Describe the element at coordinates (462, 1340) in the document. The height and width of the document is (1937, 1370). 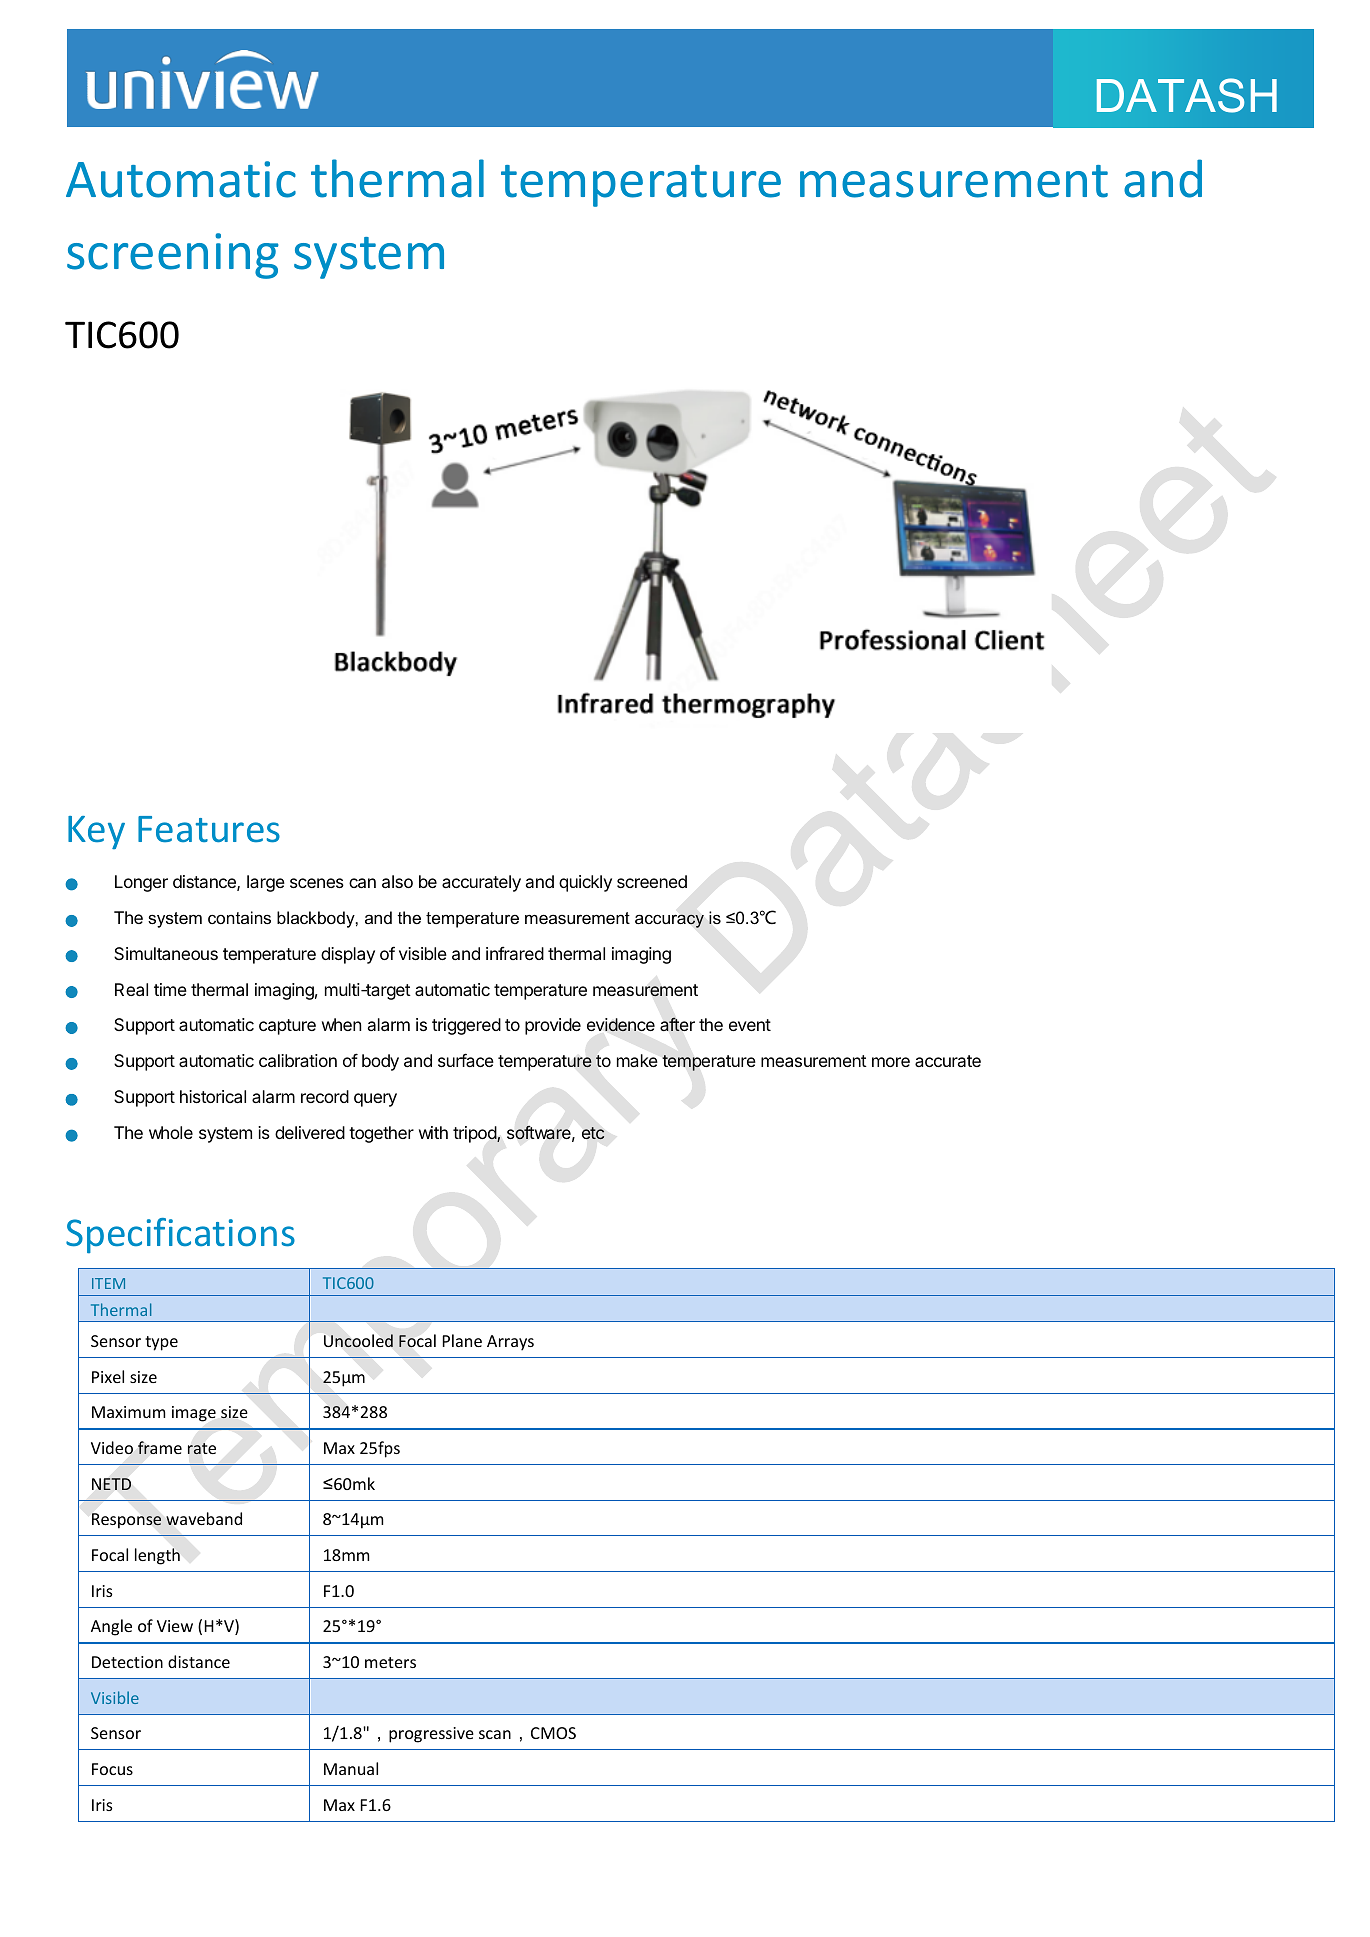
I see `Plane` at that location.
